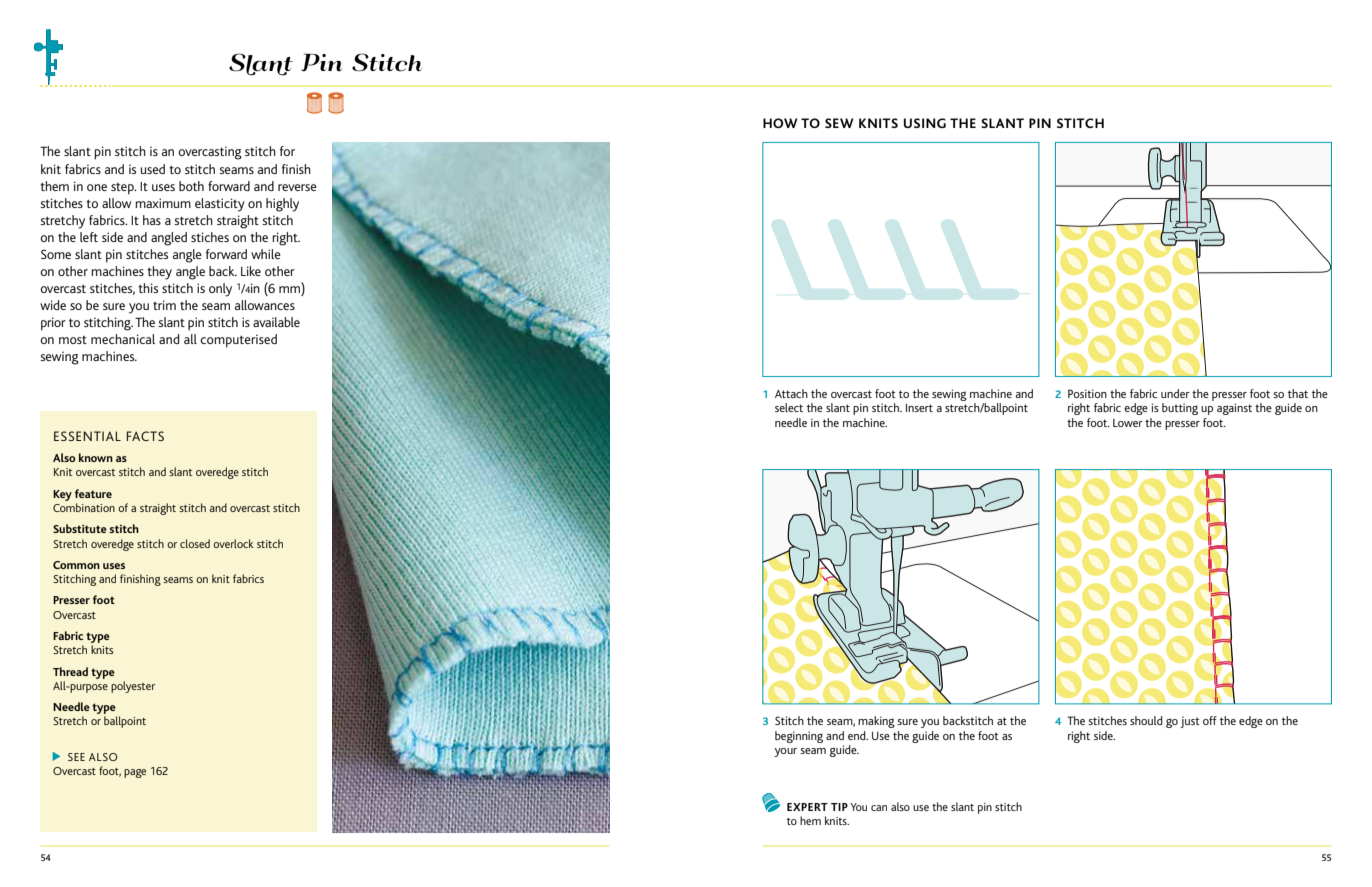 The image size is (1372, 887). Describe the element at coordinates (925, 123) in the screenshot. I see `USING` at that location.
